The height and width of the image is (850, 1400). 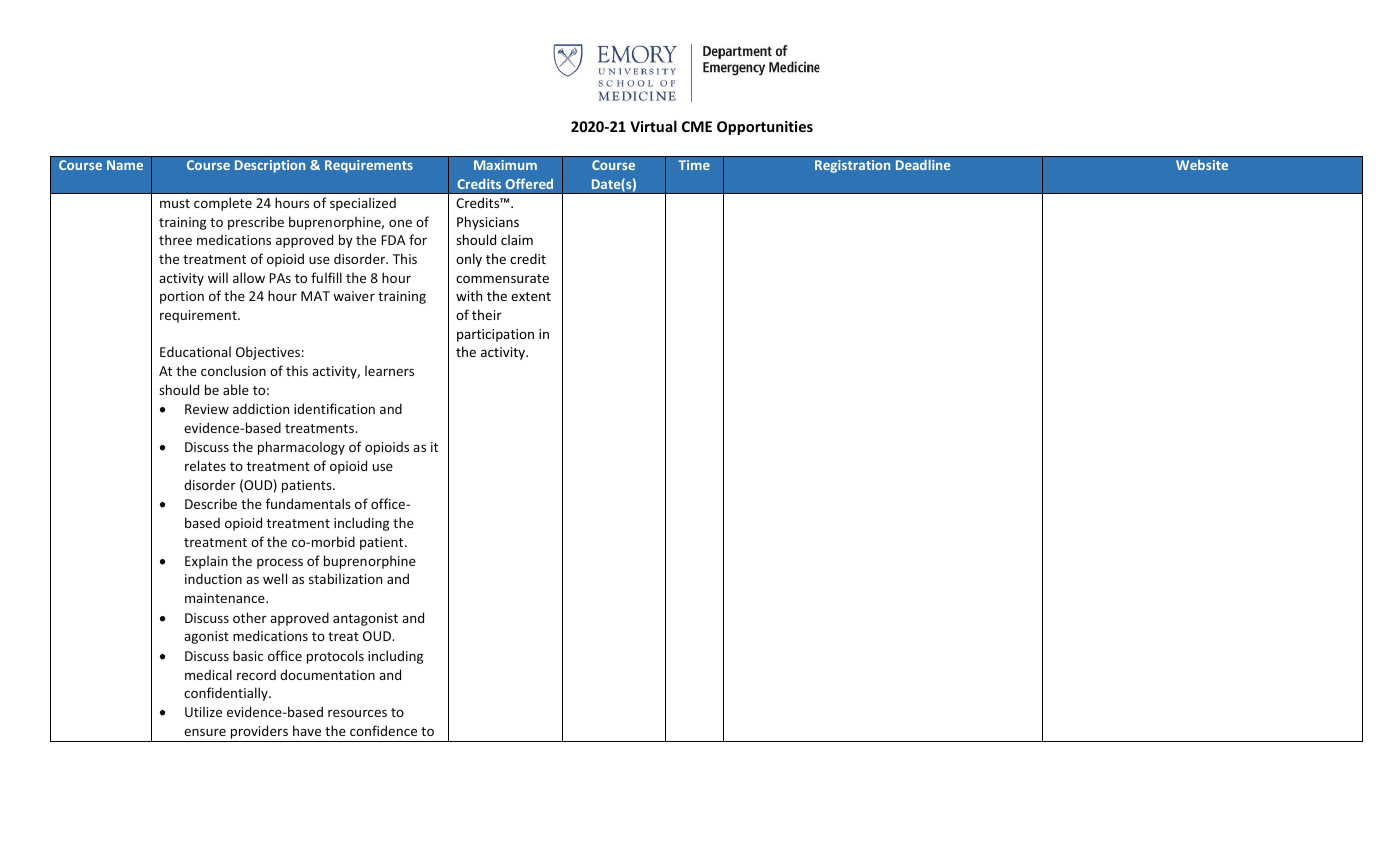 What do you see at coordinates (495, 335) in the image?
I see `participation` at bounding box center [495, 335].
